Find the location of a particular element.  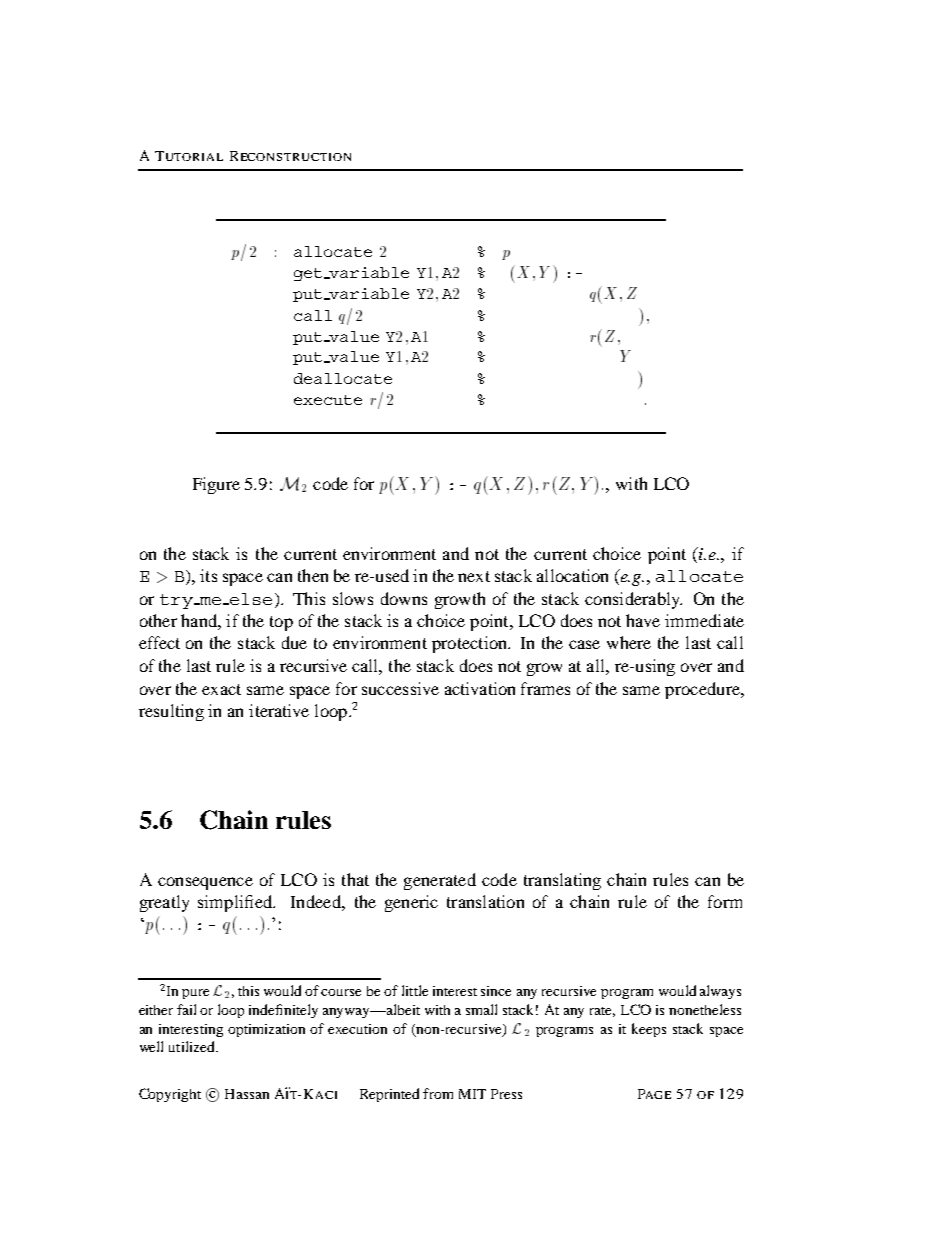

else is located at coordinates (249, 599).
